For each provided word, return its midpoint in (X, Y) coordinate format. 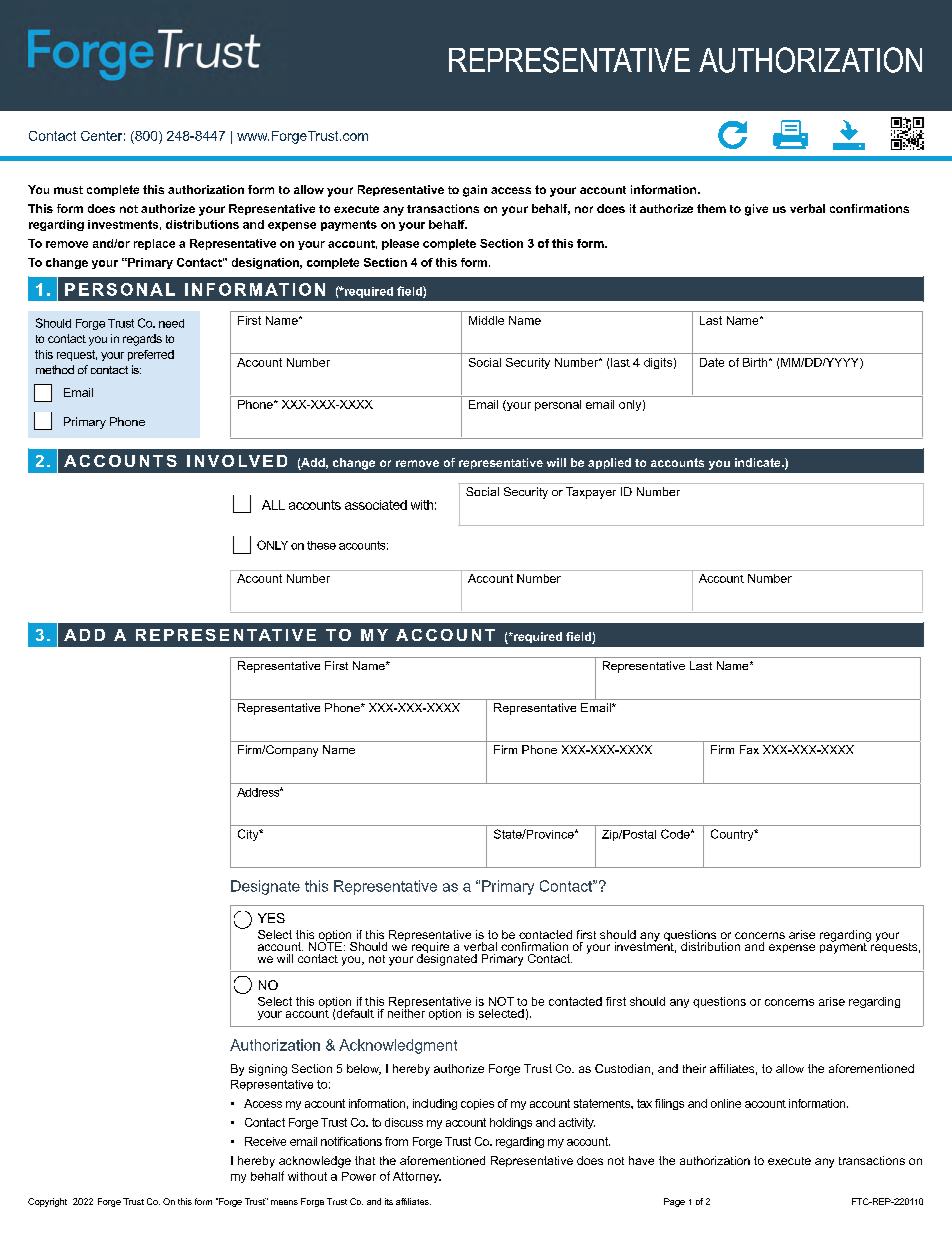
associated (376, 505)
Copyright (47, 1202)
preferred (151, 355)
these (321, 545)
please (400, 244)
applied (609, 463)
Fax (749, 749)
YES (271, 918)
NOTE (325, 945)
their (694, 1068)
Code (676, 834)
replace (154, 244)
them (711, 208)
